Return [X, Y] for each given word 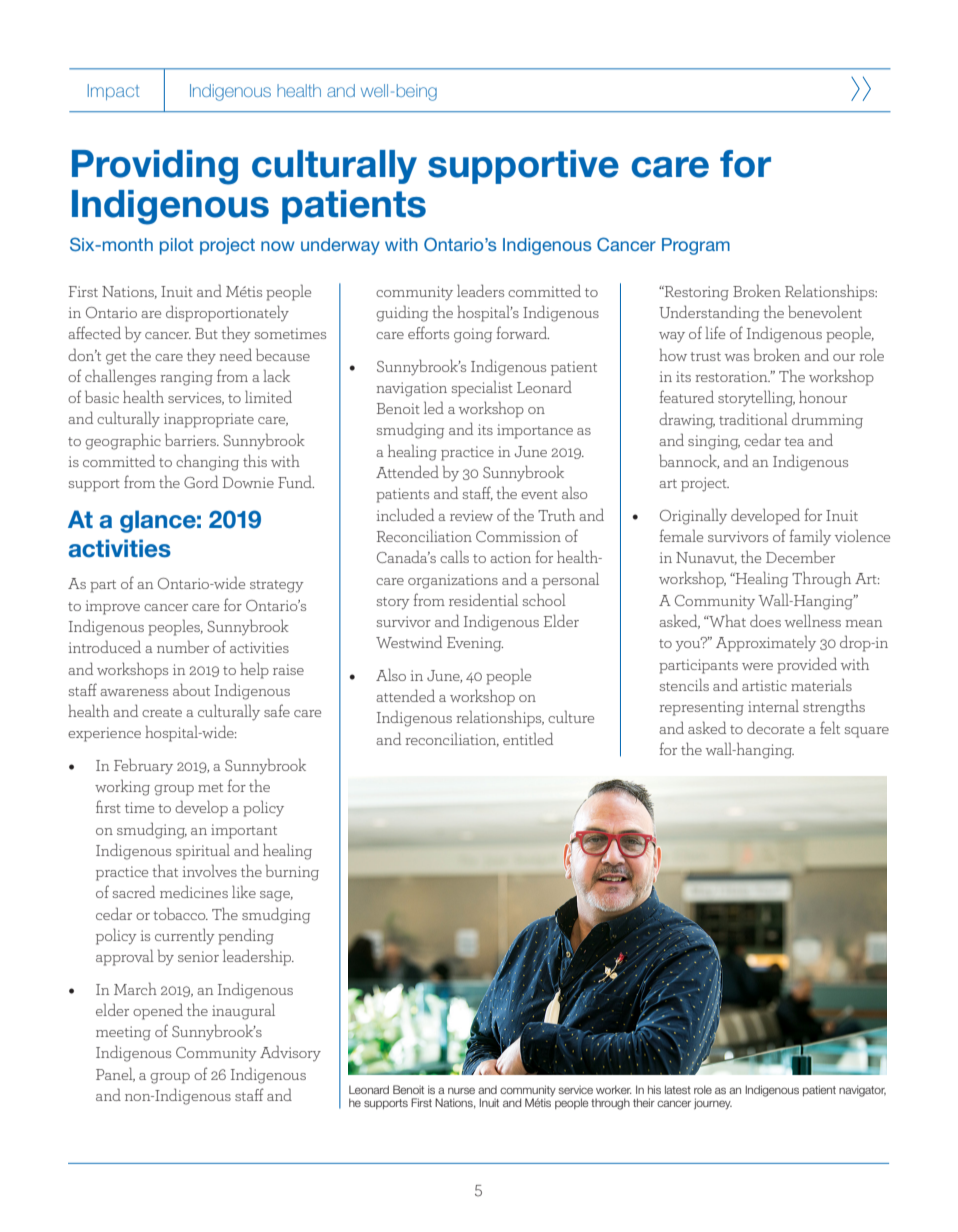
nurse [461, 1090]
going [473, 335]
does [765, 620]
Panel [115, 1074]
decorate [775, 727]
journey [713, 1103]
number [183, 646]
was [737, 357]
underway [340, 246]
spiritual [203, 851]
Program [696, 246]
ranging [187, 378]
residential [483, 599]
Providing [155, 167]
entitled [528, 738]
